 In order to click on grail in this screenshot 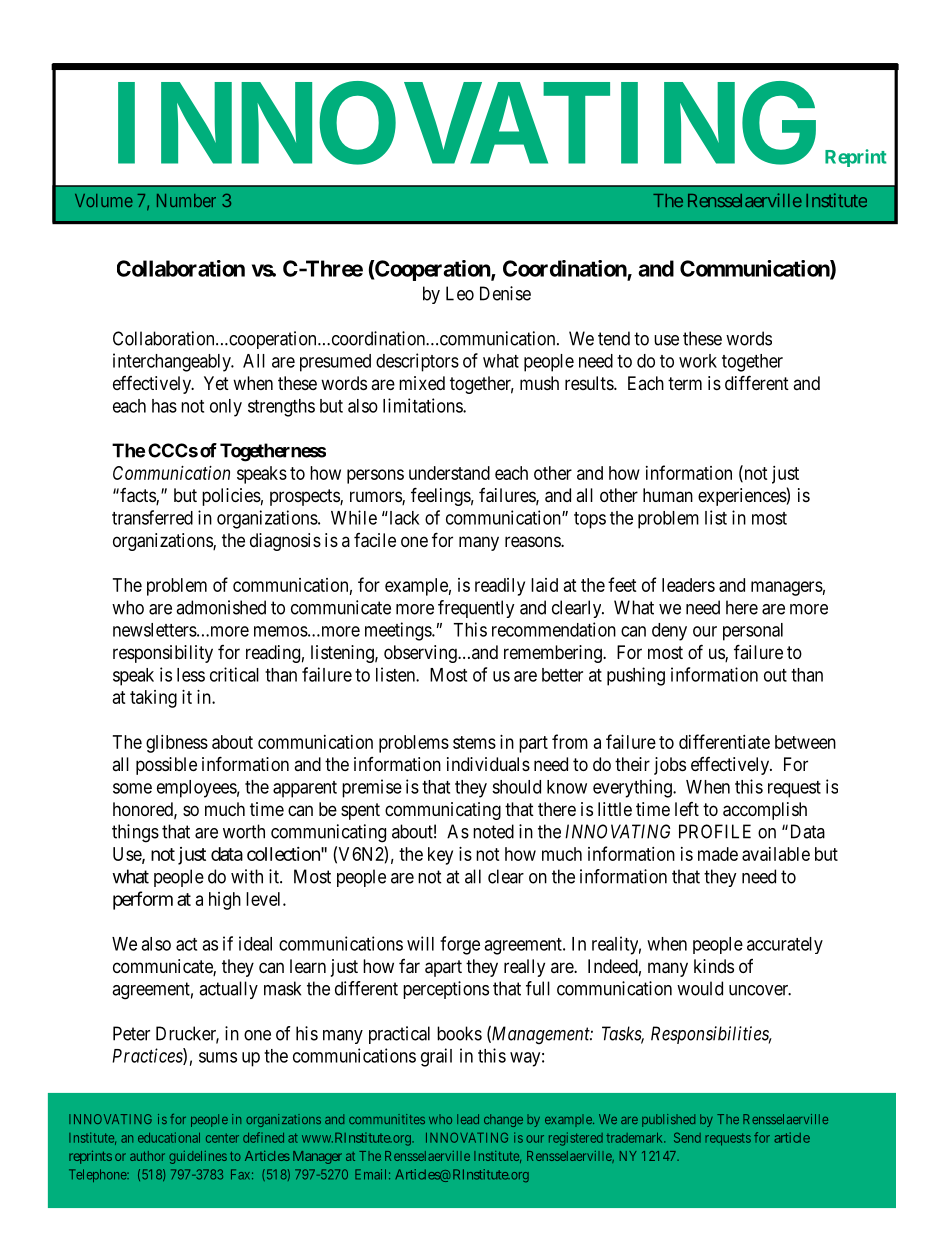, I will do `click(436, 1057)`.
